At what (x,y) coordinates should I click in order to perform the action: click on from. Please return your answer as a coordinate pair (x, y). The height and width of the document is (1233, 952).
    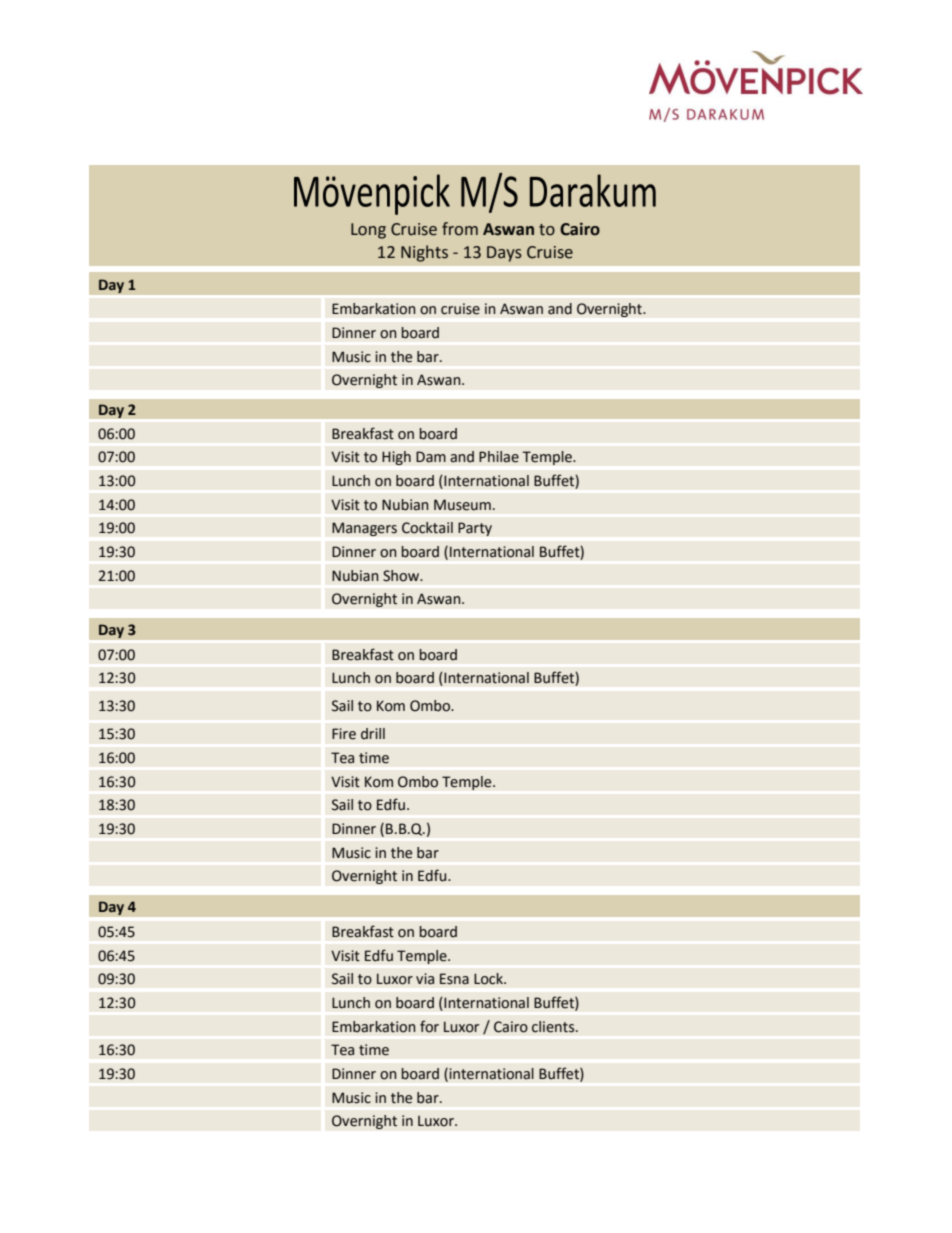
    Looking at the image, I should click on (460, 229).
